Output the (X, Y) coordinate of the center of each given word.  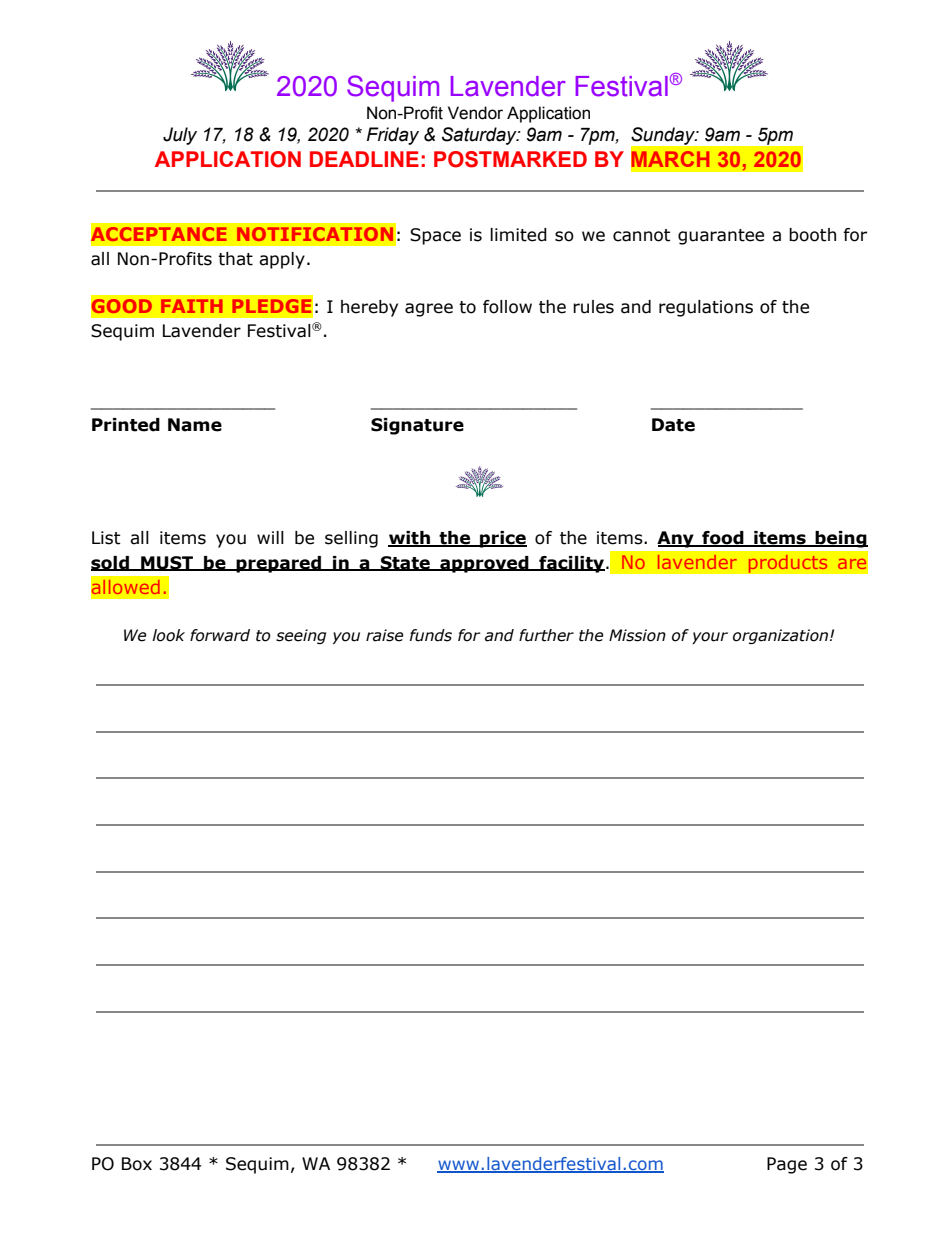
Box (137, 1164)
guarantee (721, 237)
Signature (417, 426)
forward (220, 635)
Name (195, 425)
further (546, 635)
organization (782, 636)
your (710, 638)
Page (787, 1165)
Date (673, 425)
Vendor (475, 113)
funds (431, 635)
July (180, 136)
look (168, 635)
